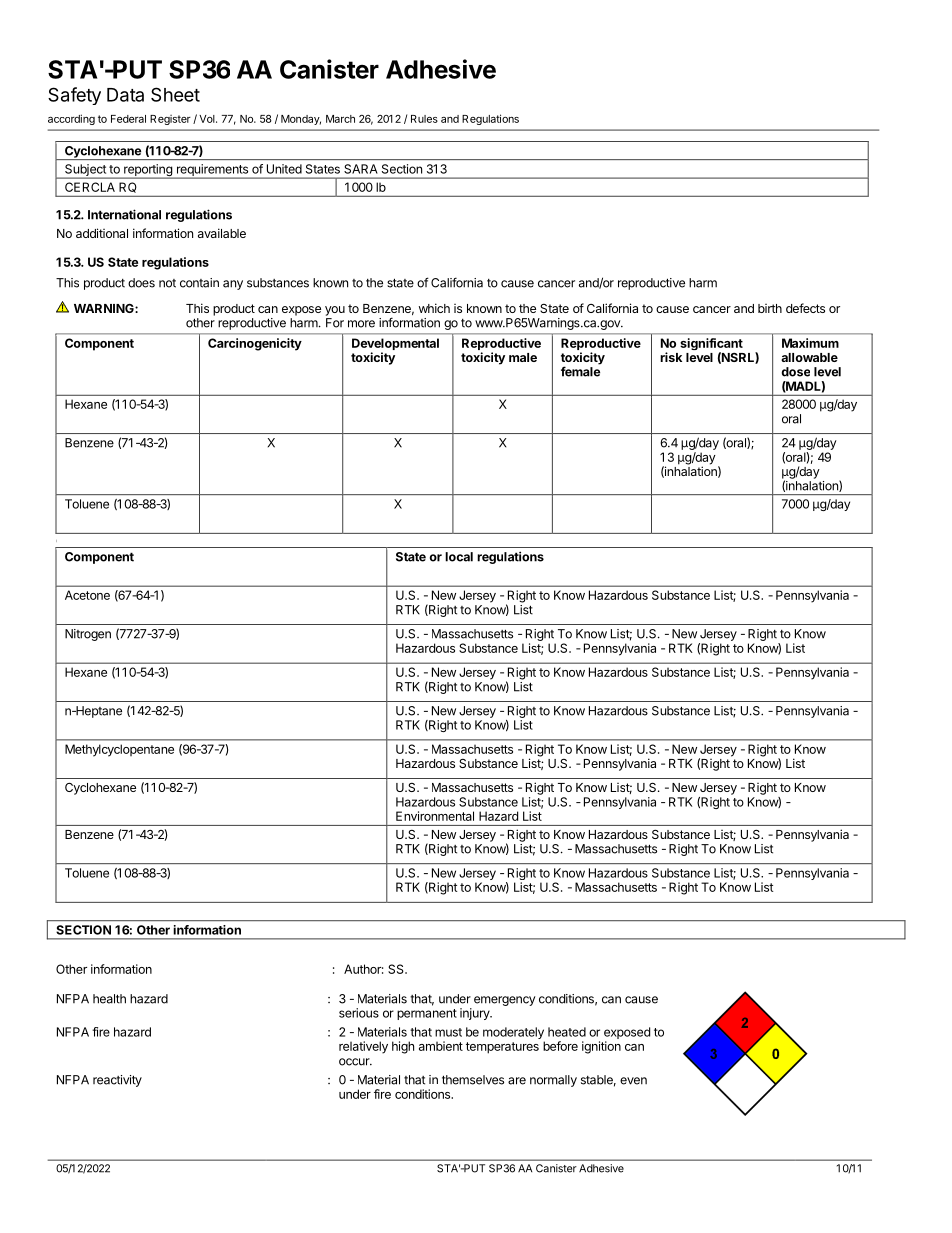  What do you see at coordinates (424, 119) in the screenshot?
I see `Rules` at bounding box center [424, 119].
